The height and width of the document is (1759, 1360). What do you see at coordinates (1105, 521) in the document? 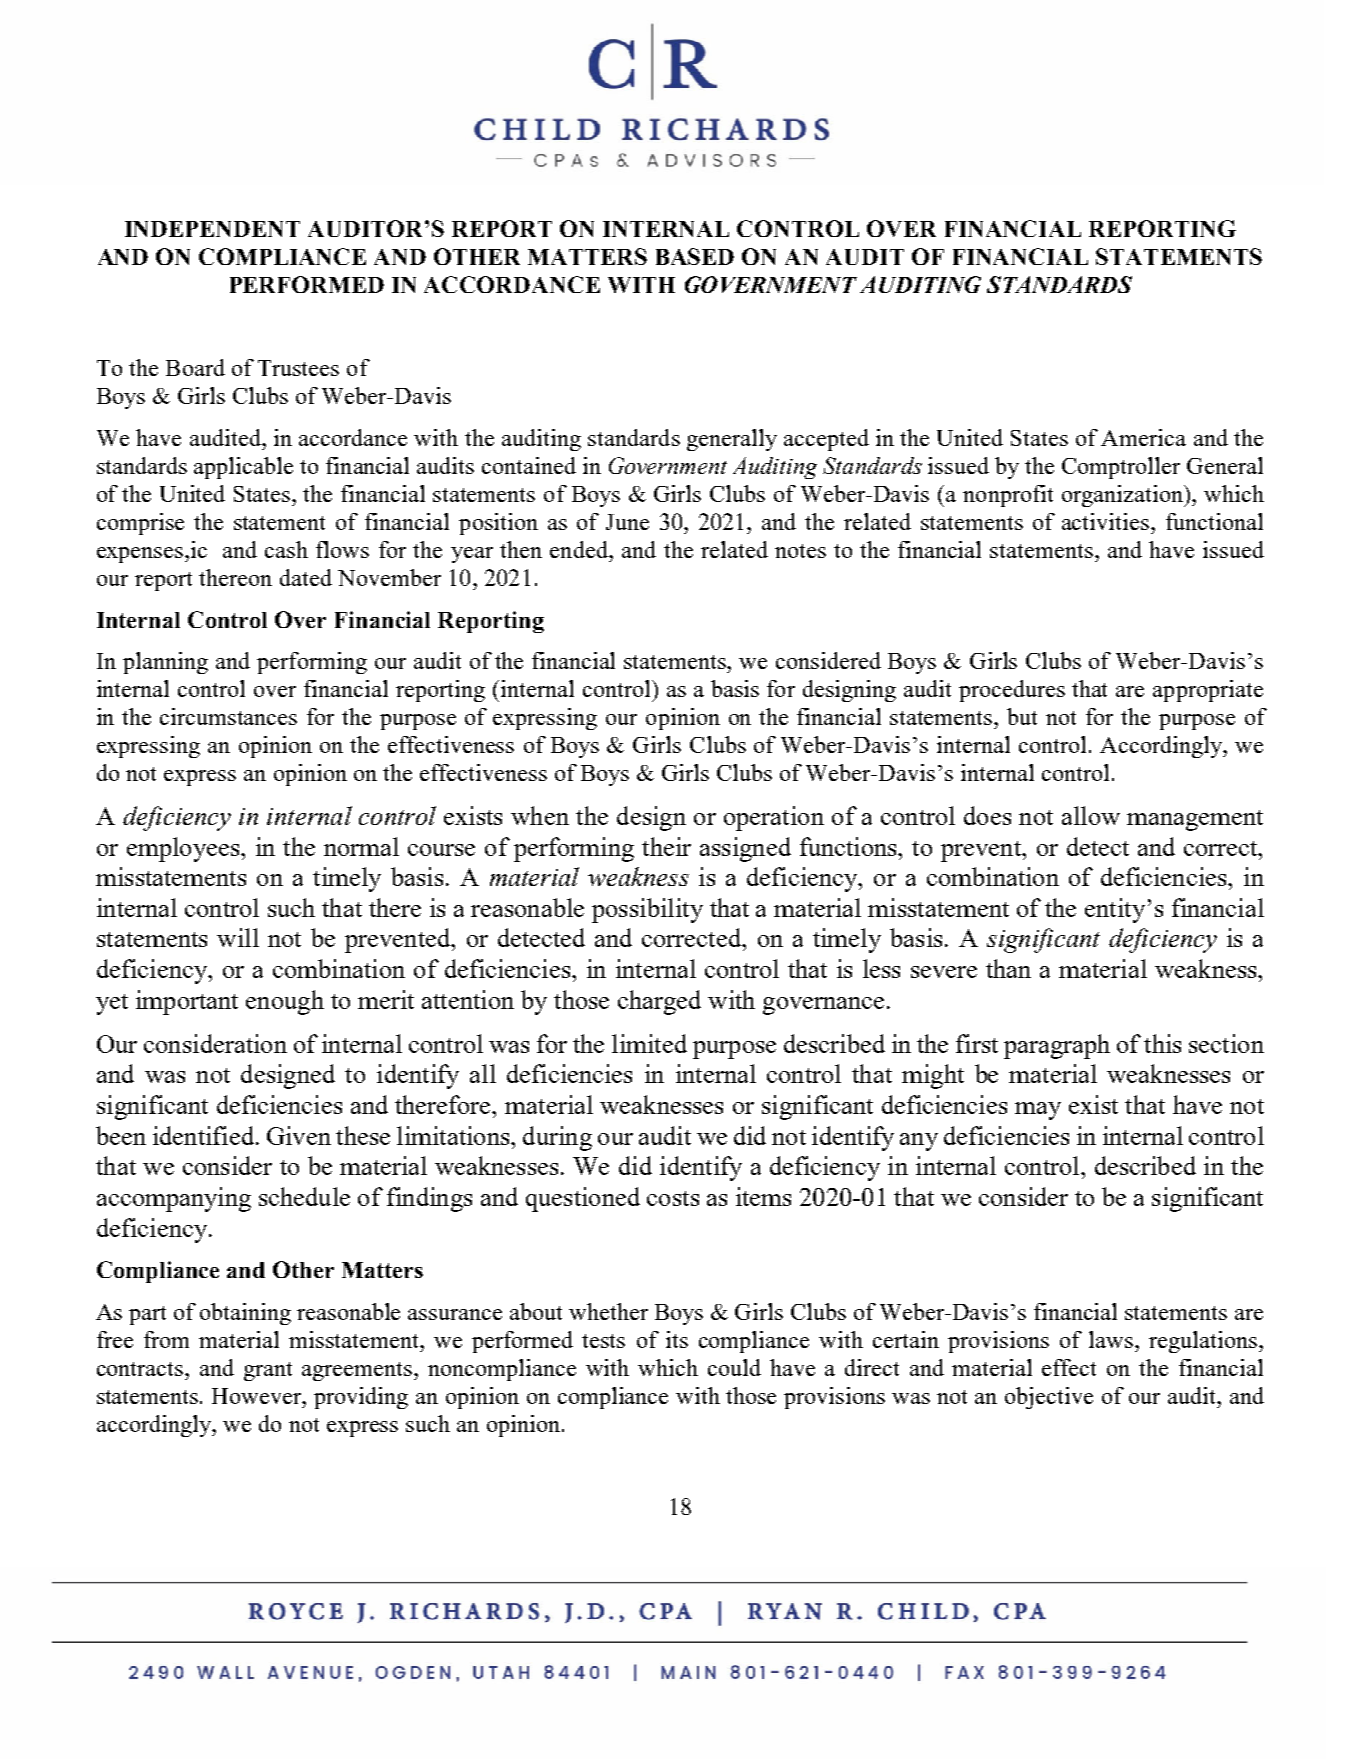
I see `activities` at bounding box center [1105, 521].
